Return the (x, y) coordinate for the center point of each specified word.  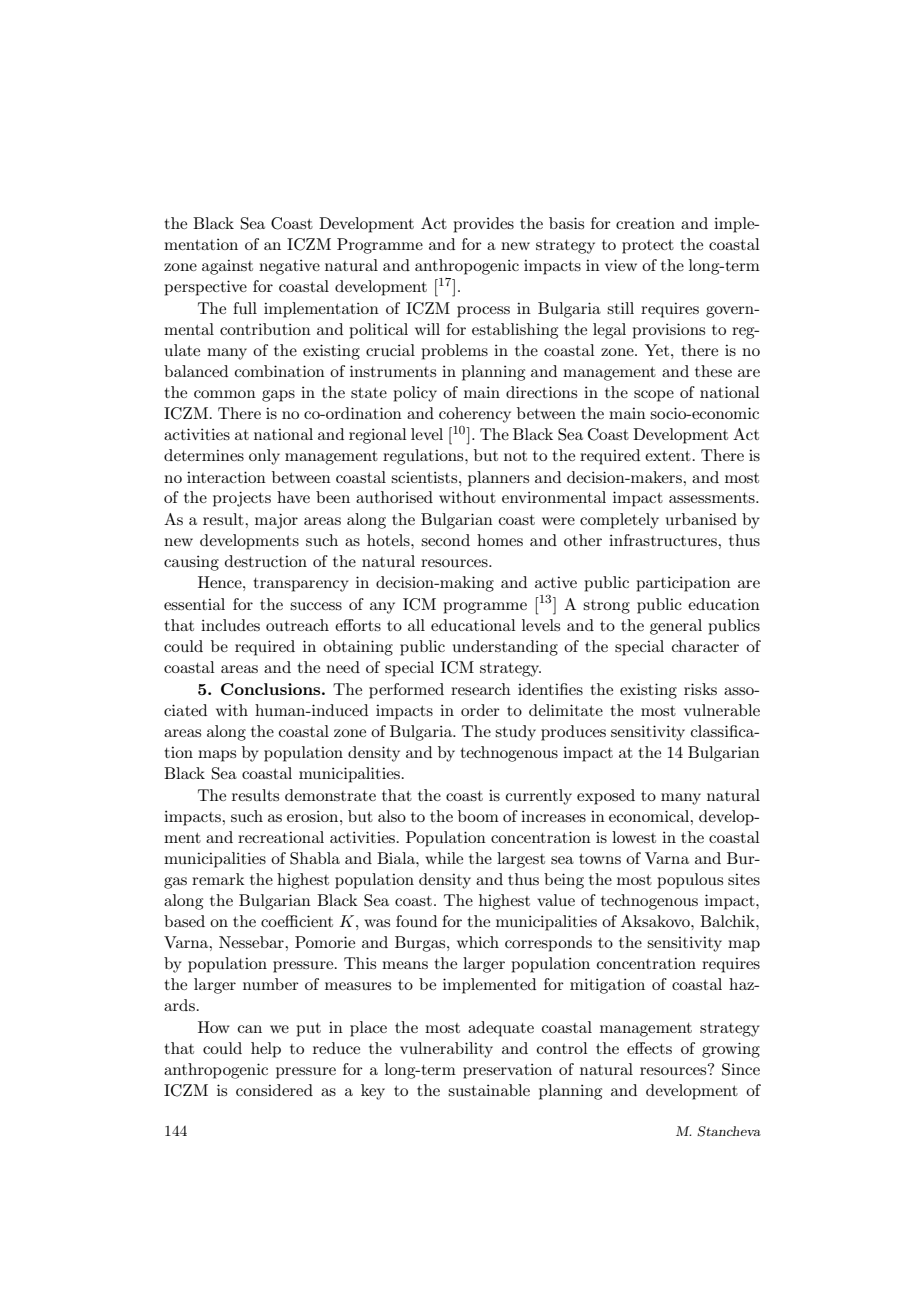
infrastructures (664, 540)
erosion (314, 816)
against (227, 267)
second (445, 540)
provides (483, 225)
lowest (634, 837)
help (266, 1050)
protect (648, 247)
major (276, 521)
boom (478, 816)
